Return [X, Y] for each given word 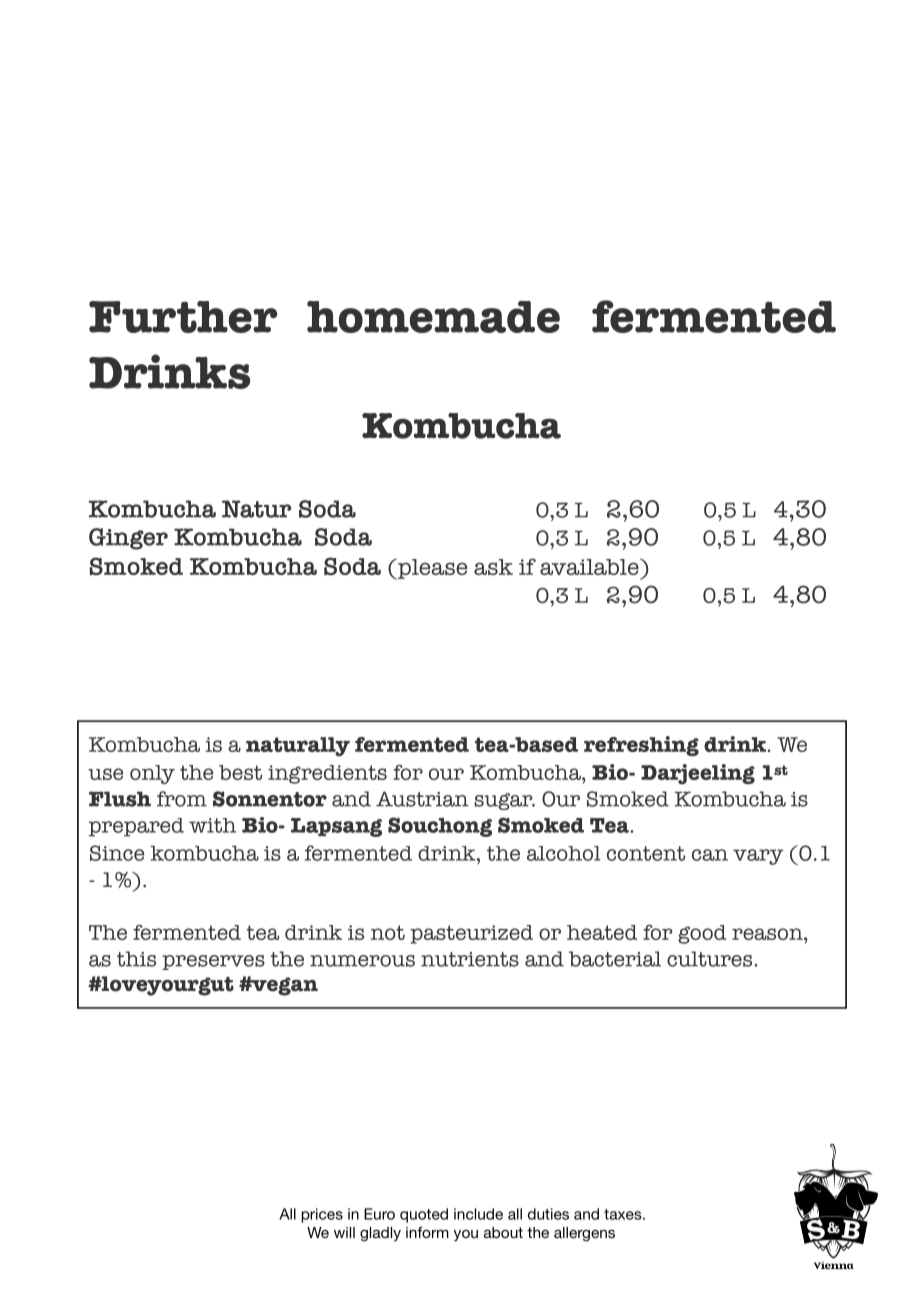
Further [183, 317]
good [702, 934]
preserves [213, 962]
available [590, 566]
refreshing [641, 746]
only [152, 774]
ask [493, 567]
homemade [433, 317]
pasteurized [471, 934]
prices [322, 1215]
